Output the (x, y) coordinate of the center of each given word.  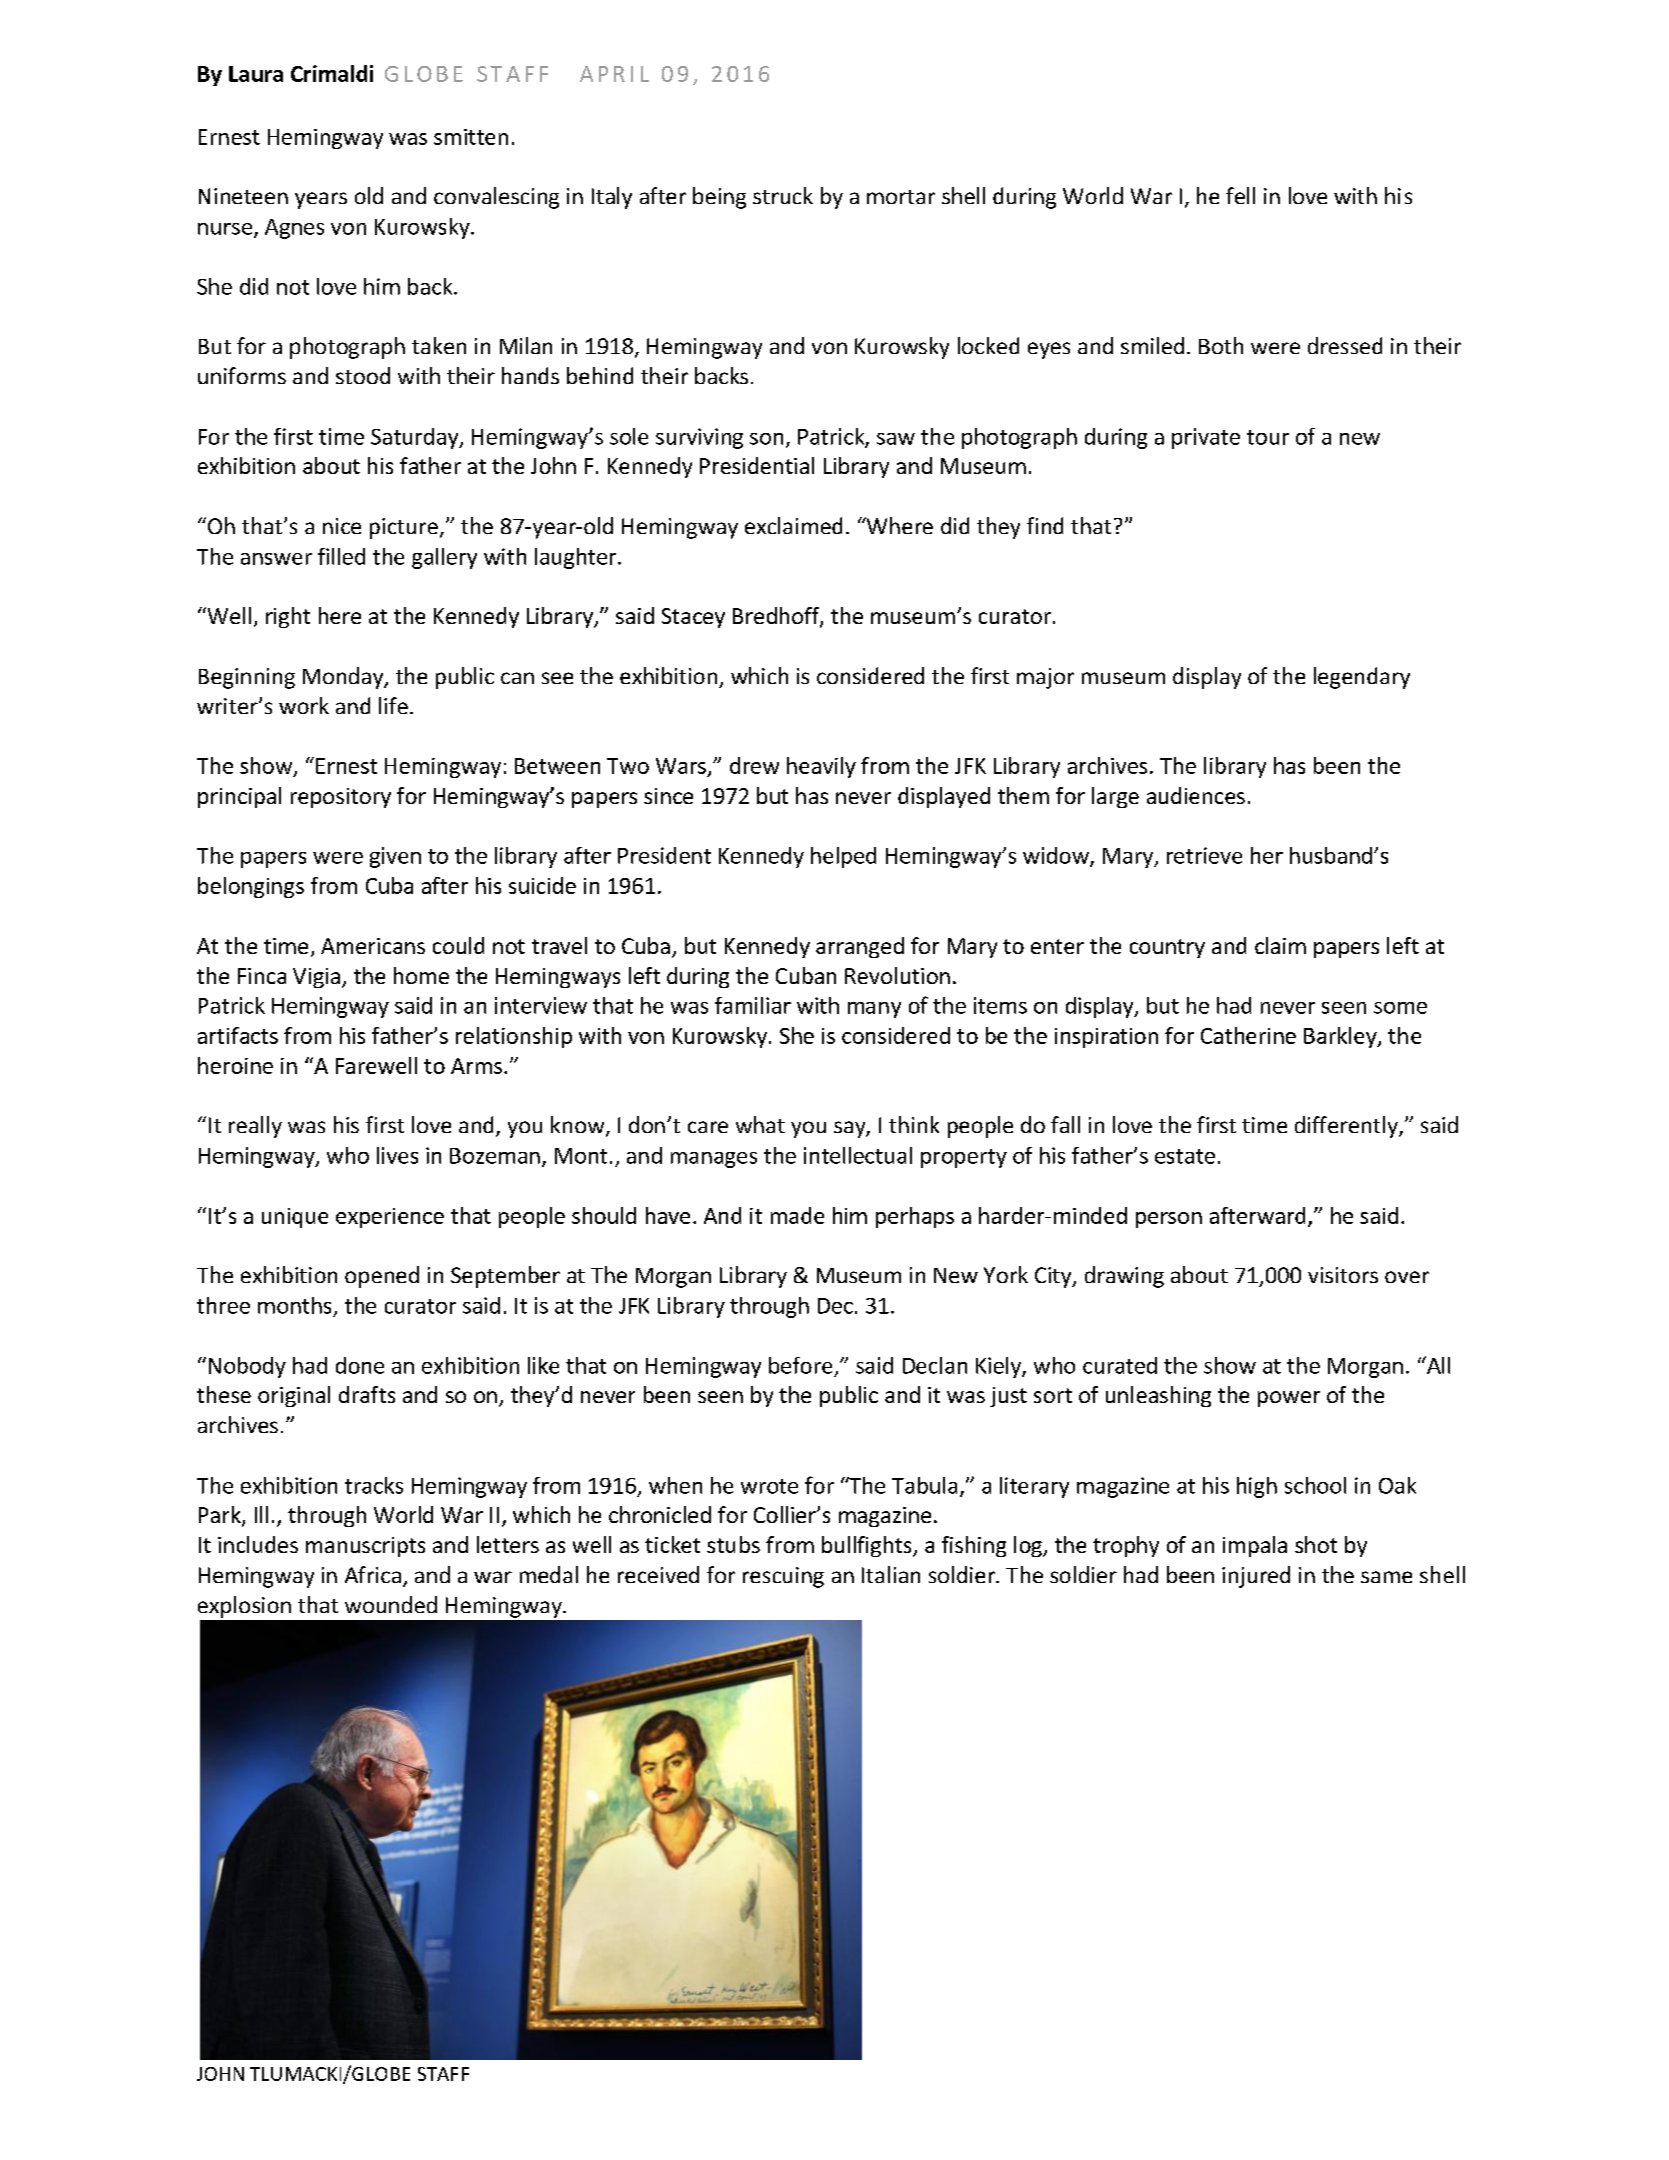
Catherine (1248, 1035)
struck (783, 195)
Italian (891, 1574)
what (760, 1124)
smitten (471, 137)
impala (1255, 1546)
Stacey (693, 618)
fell (1240, 195)
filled (341, 556)
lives (397, 1155)
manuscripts (365, 1547)
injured (1256, 1577)
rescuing (783, 1577)
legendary (1362, 678)
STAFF (443, 2074)
